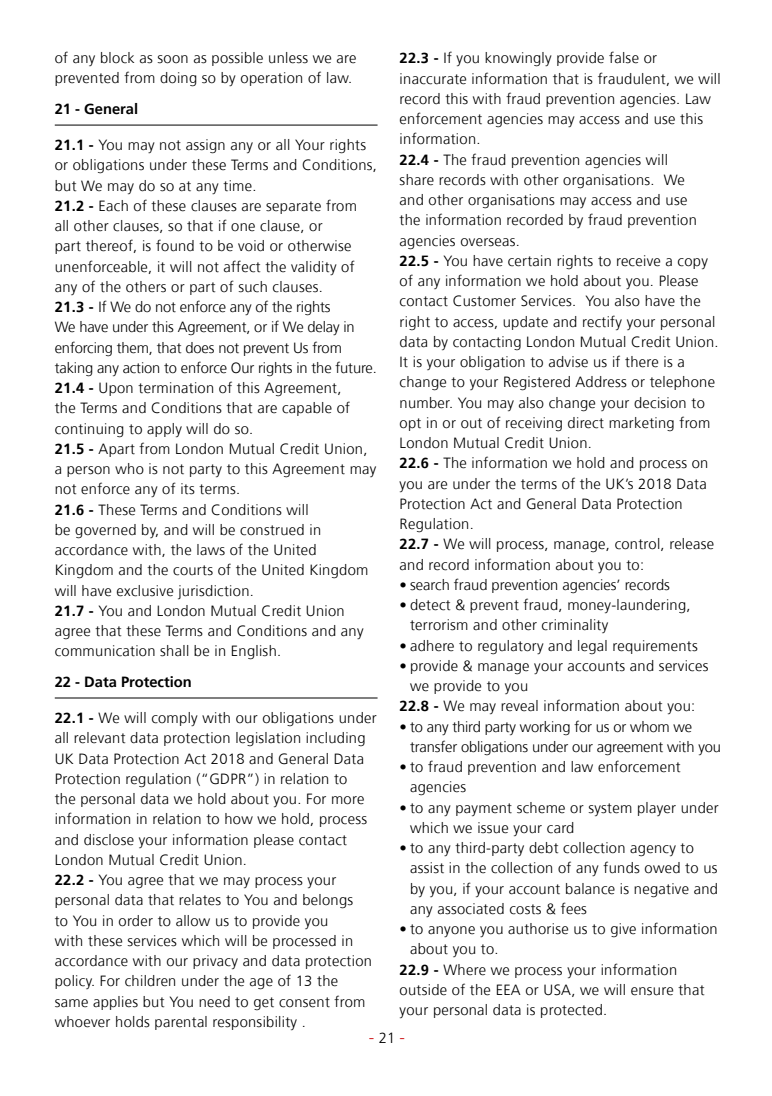 This screenshot has width=772, height=1096. What do you see at coordinates (423, 990) in the screenshot?
I see `outside` at bounding box center [423, 990].
